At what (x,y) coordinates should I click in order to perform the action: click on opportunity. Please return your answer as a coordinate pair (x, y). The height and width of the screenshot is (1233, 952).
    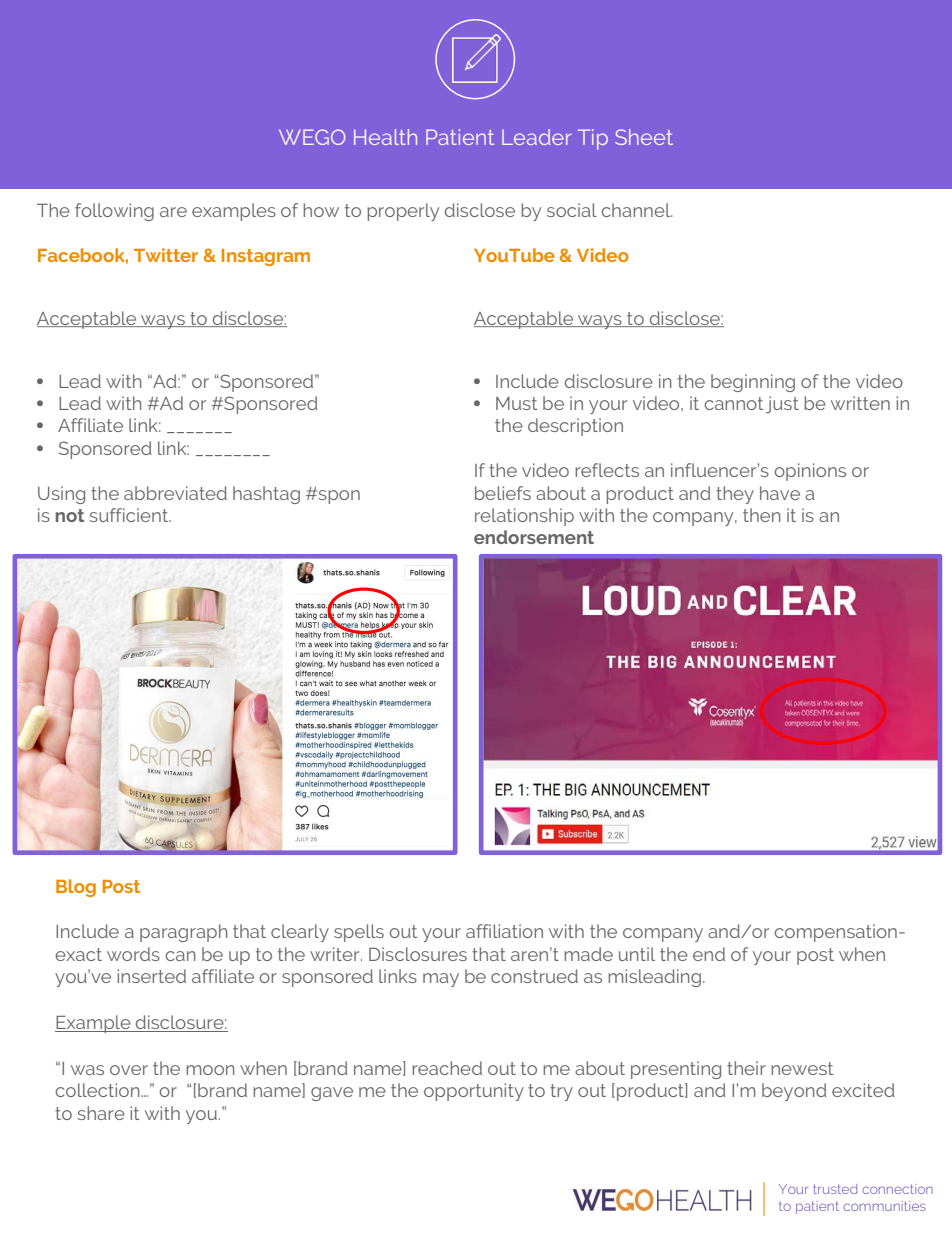
    Looking at the image, I should click on (474, 1092).
